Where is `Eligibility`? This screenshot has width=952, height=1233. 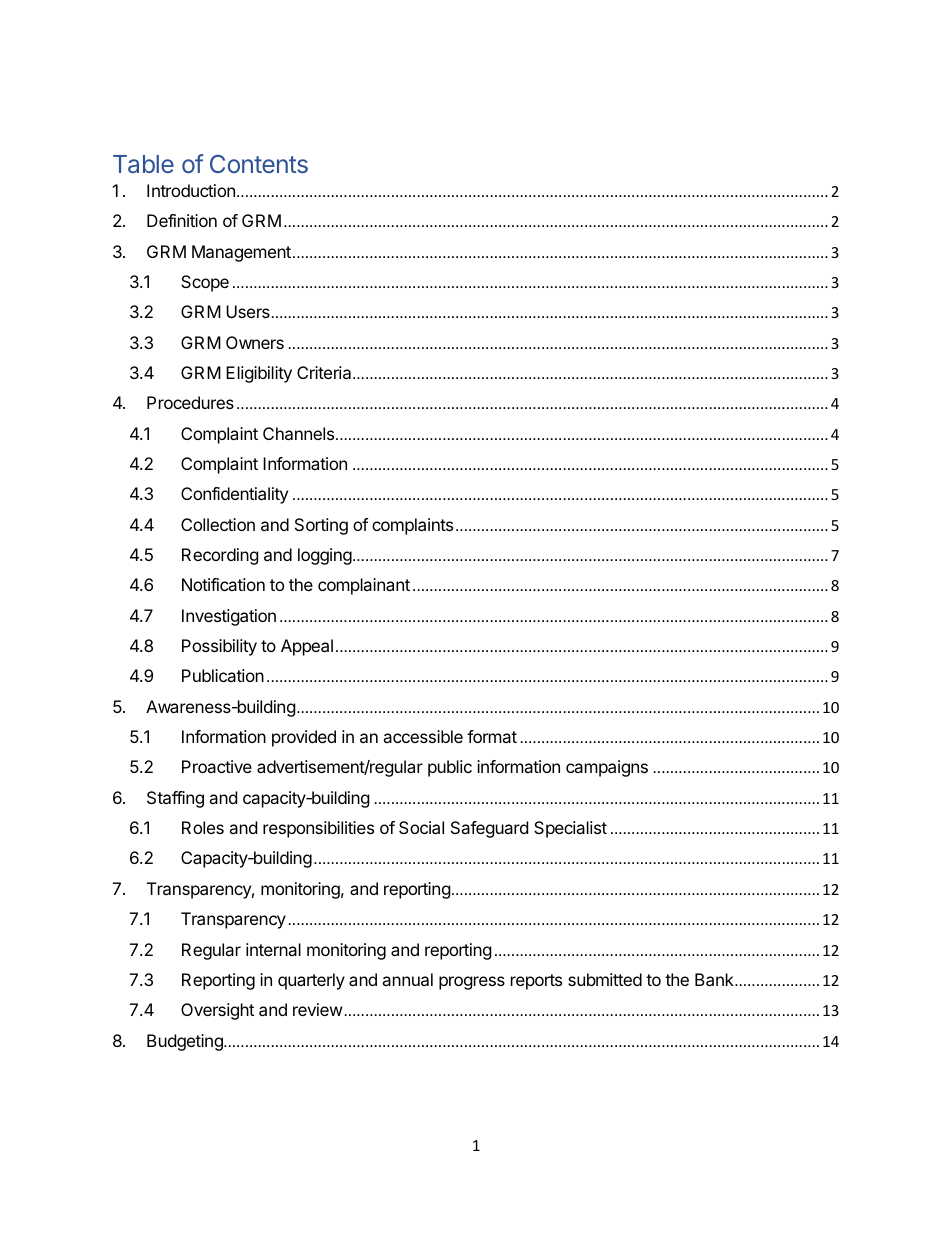 Eligibility is located at coordinates (259, 374).
